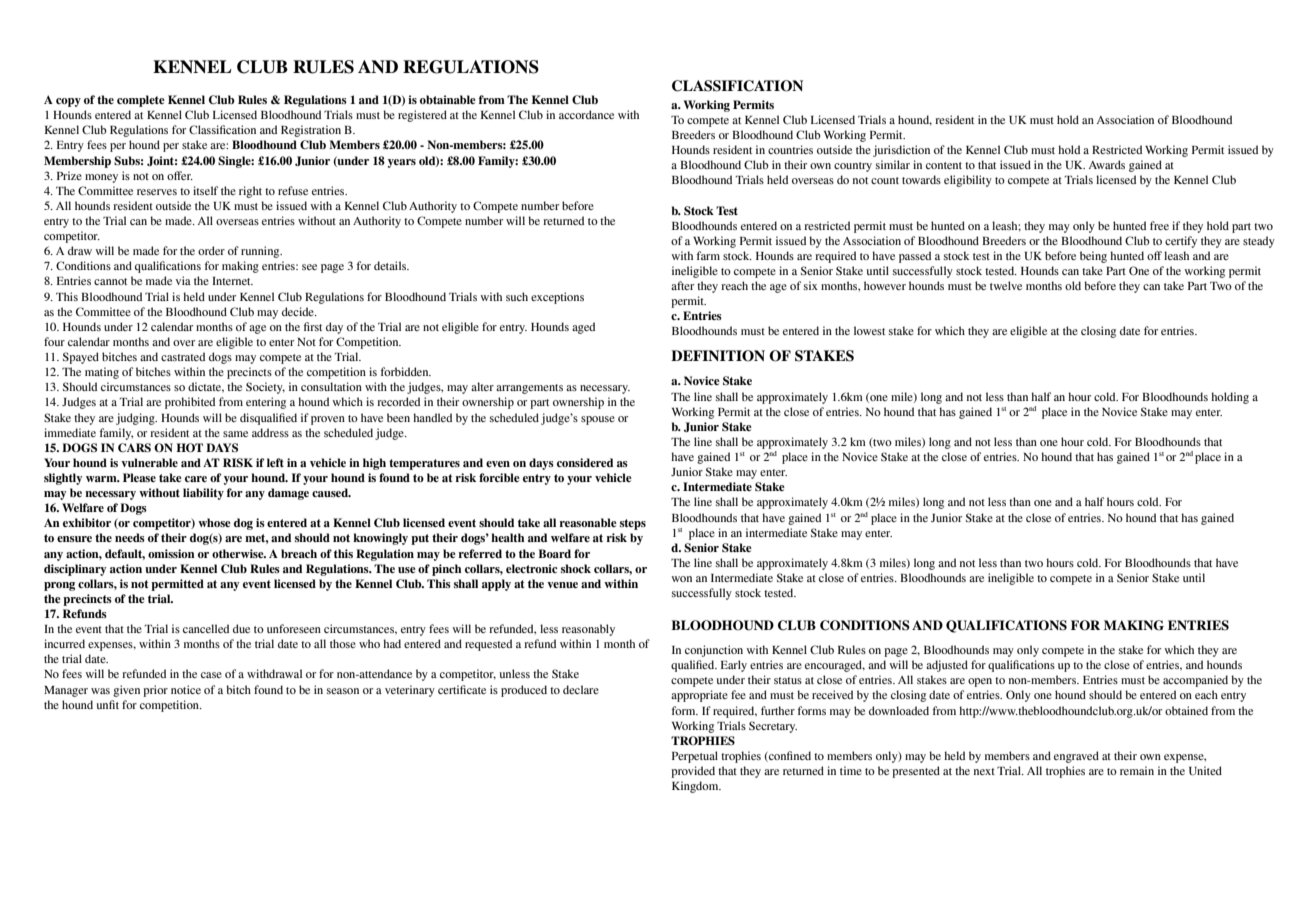  What do you see at coordinates (1006, 285) in the image?
I see `twelve` at bounding box center [1006, 285].
